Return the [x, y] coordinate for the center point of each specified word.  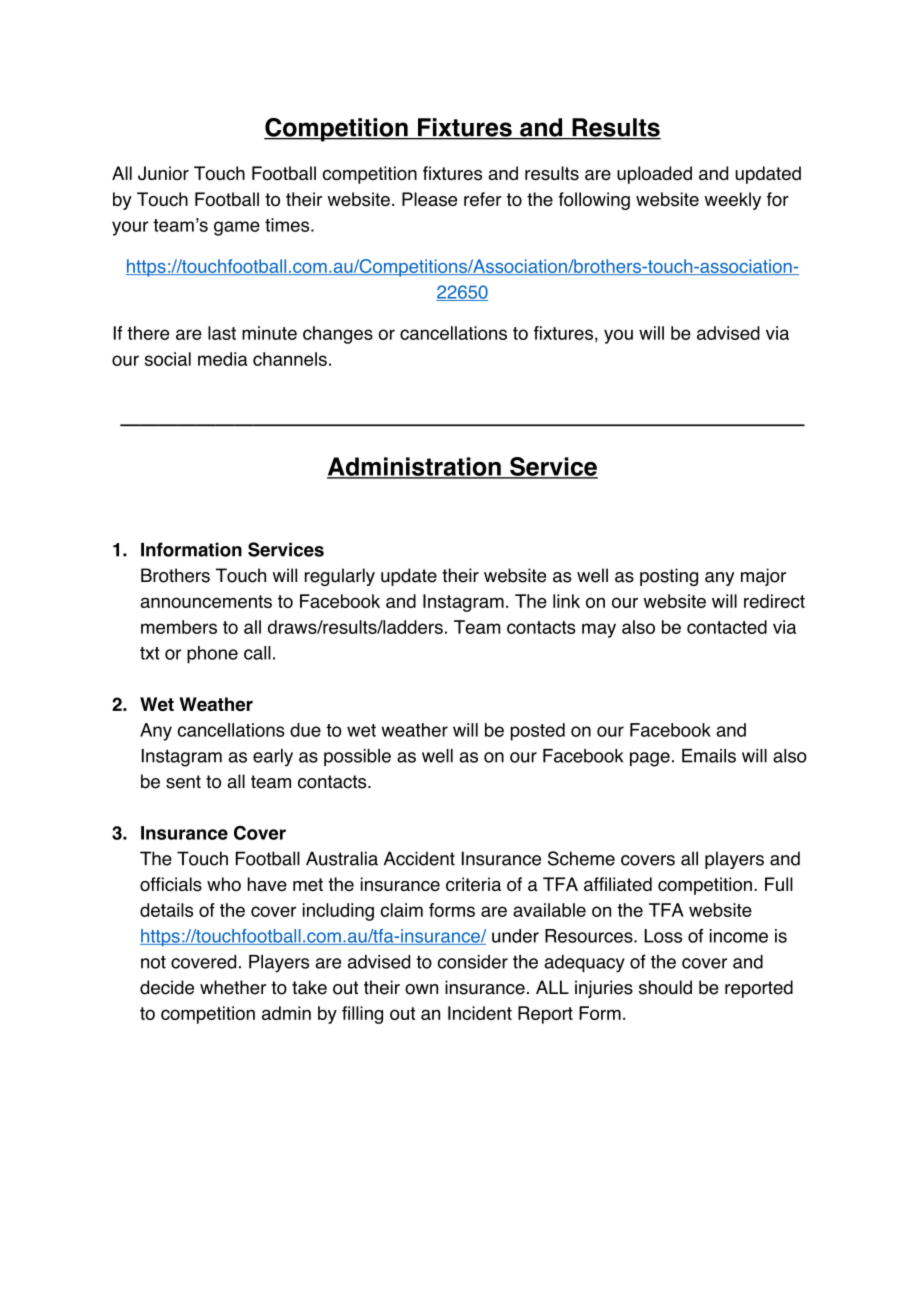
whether [233, 987]
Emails [709, 756]
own [421, 989]
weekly [733, 201]
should [665, 987]
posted [538, 732]
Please [429, 199]
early [273, 758]
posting [669, 577]
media [223, 359]
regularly [340, 577]
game [237, 228]
